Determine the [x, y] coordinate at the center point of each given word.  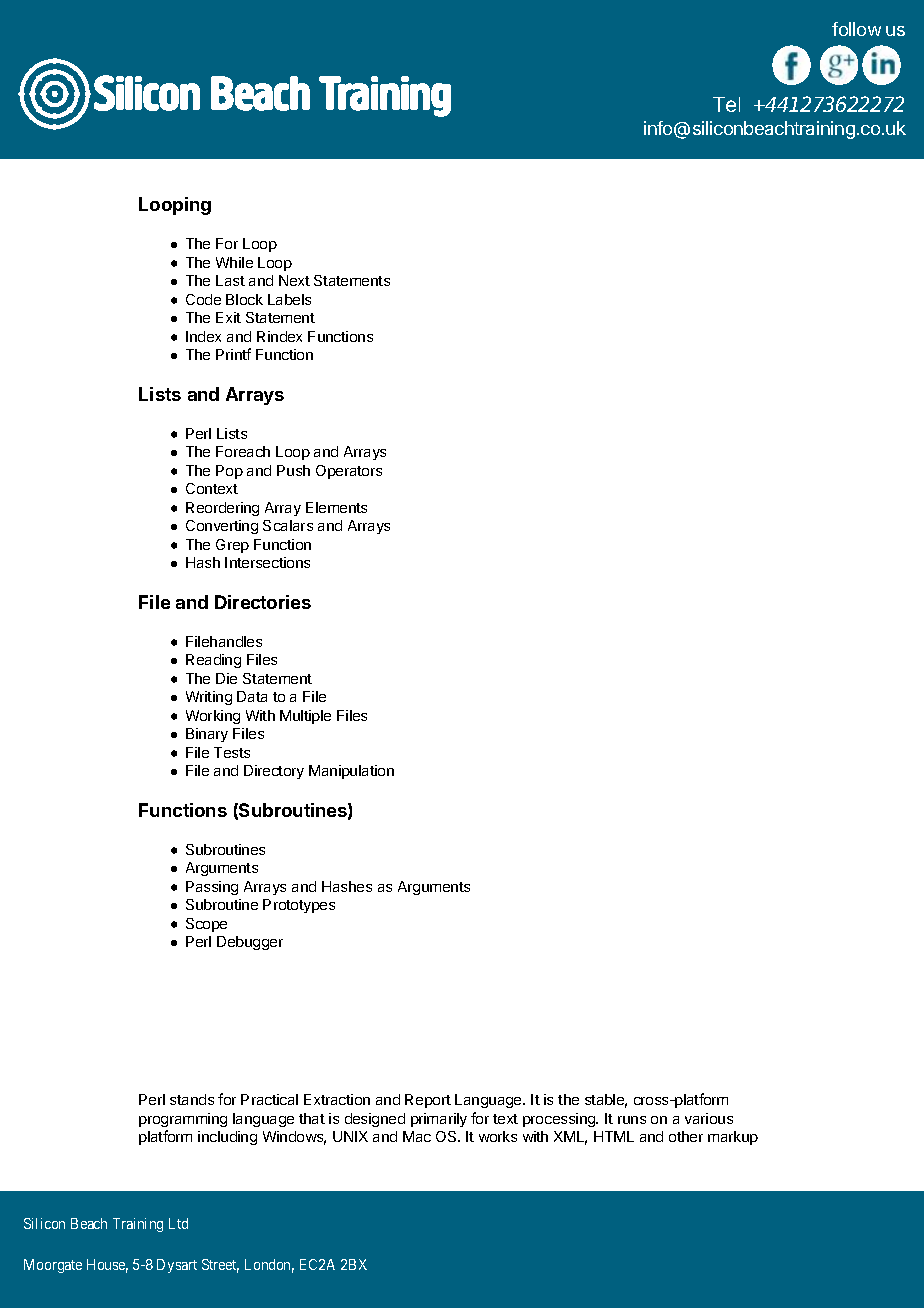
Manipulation [351, 772]
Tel [726, 104]
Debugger [250, 943]
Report [428, 1101]
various [709, 1118]
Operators [349, 472]
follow [856, 29]
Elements [336, 507]
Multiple [305, 717]
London [269, 1266]
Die [226, 678]
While [234, 262]
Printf [233, 354]
